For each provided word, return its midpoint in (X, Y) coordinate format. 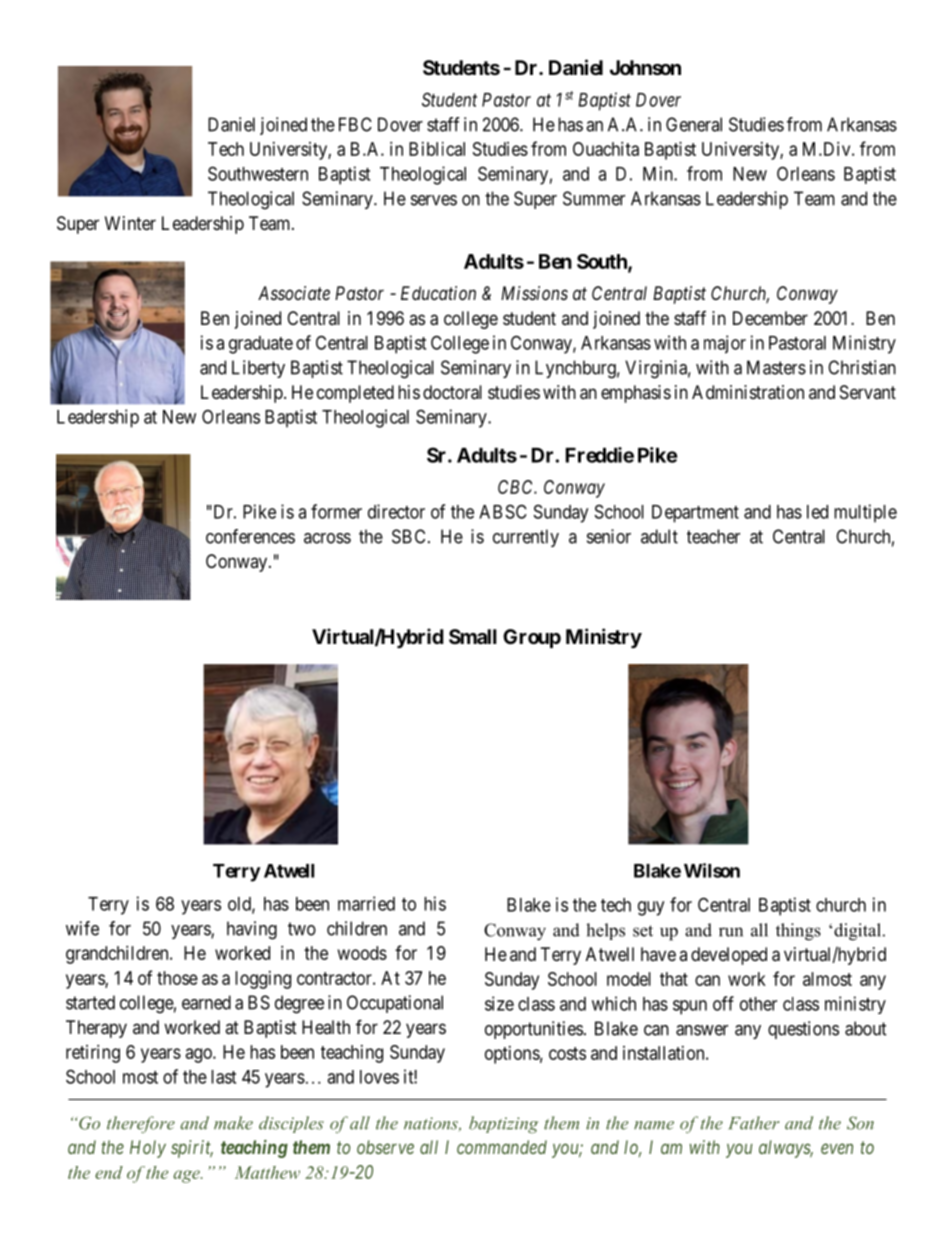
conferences (250, 536)
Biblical (437, 149)
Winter (130, 223)
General (694, 124)
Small (473, 636)
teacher (713, 536)
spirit (192, 1149)
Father (753, 1123)
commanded (502, 1147)
